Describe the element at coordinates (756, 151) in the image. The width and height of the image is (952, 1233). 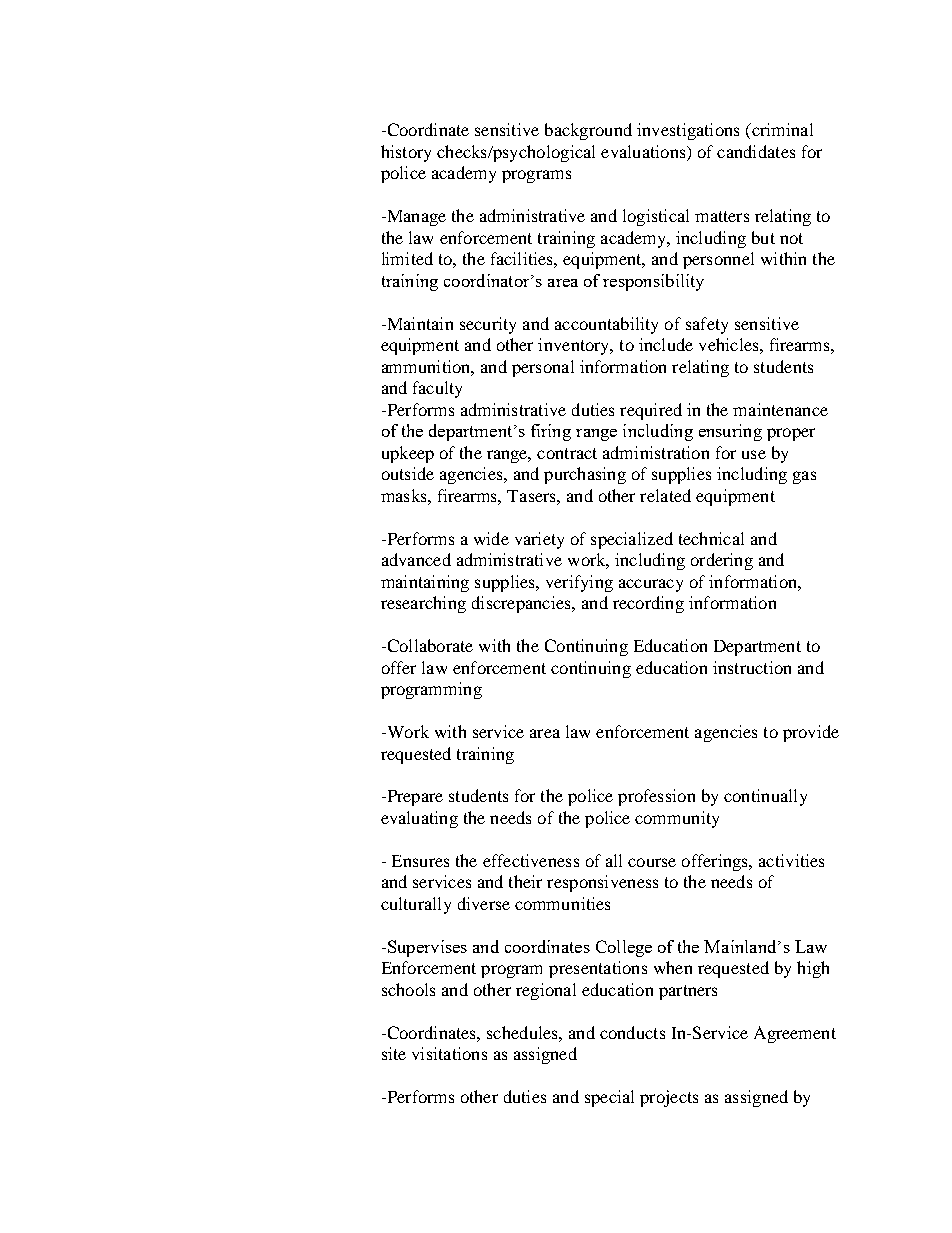
I see `candidates` at that location.
